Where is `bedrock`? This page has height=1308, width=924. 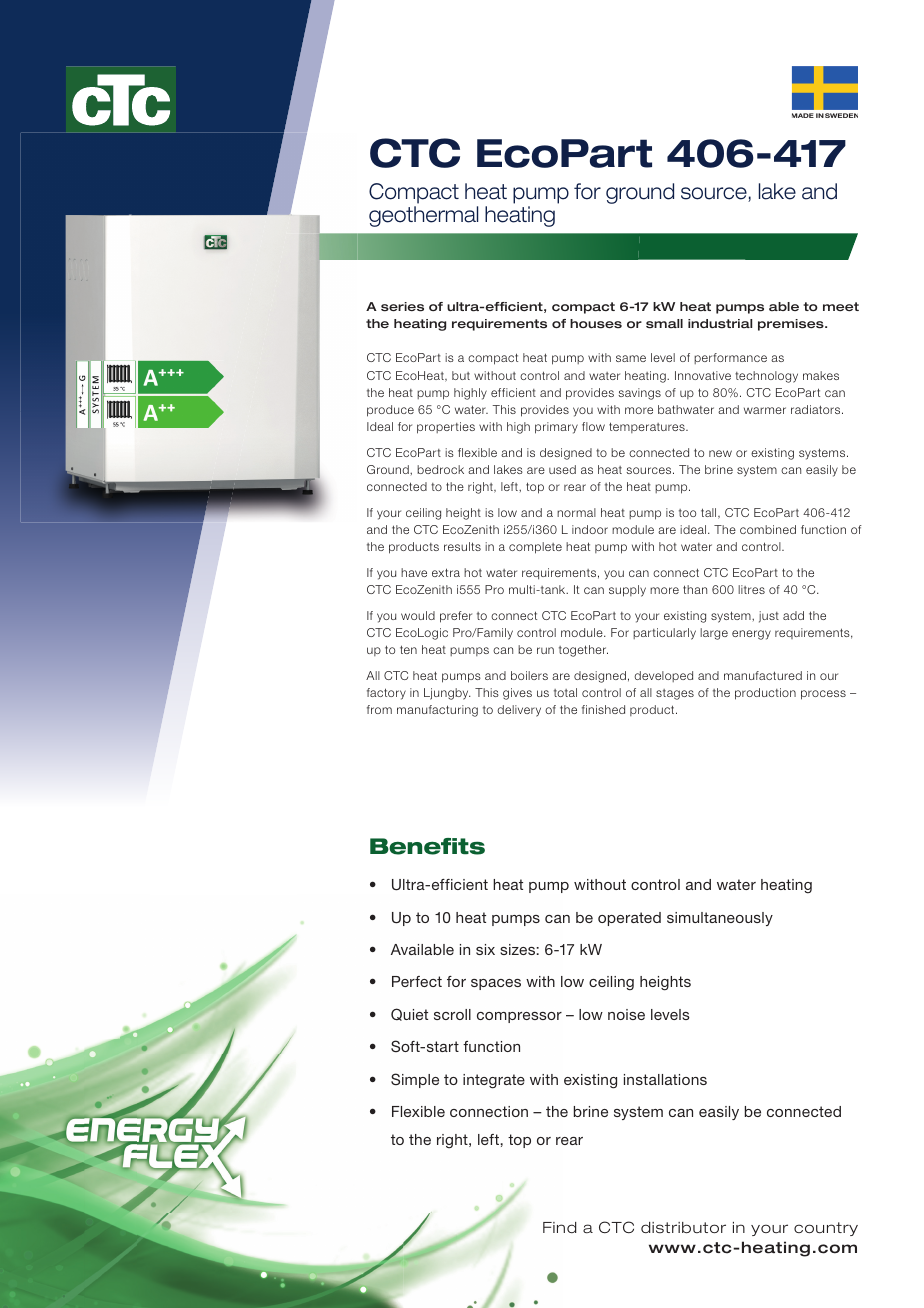 bedrock is located at coordinates (440, 469).
